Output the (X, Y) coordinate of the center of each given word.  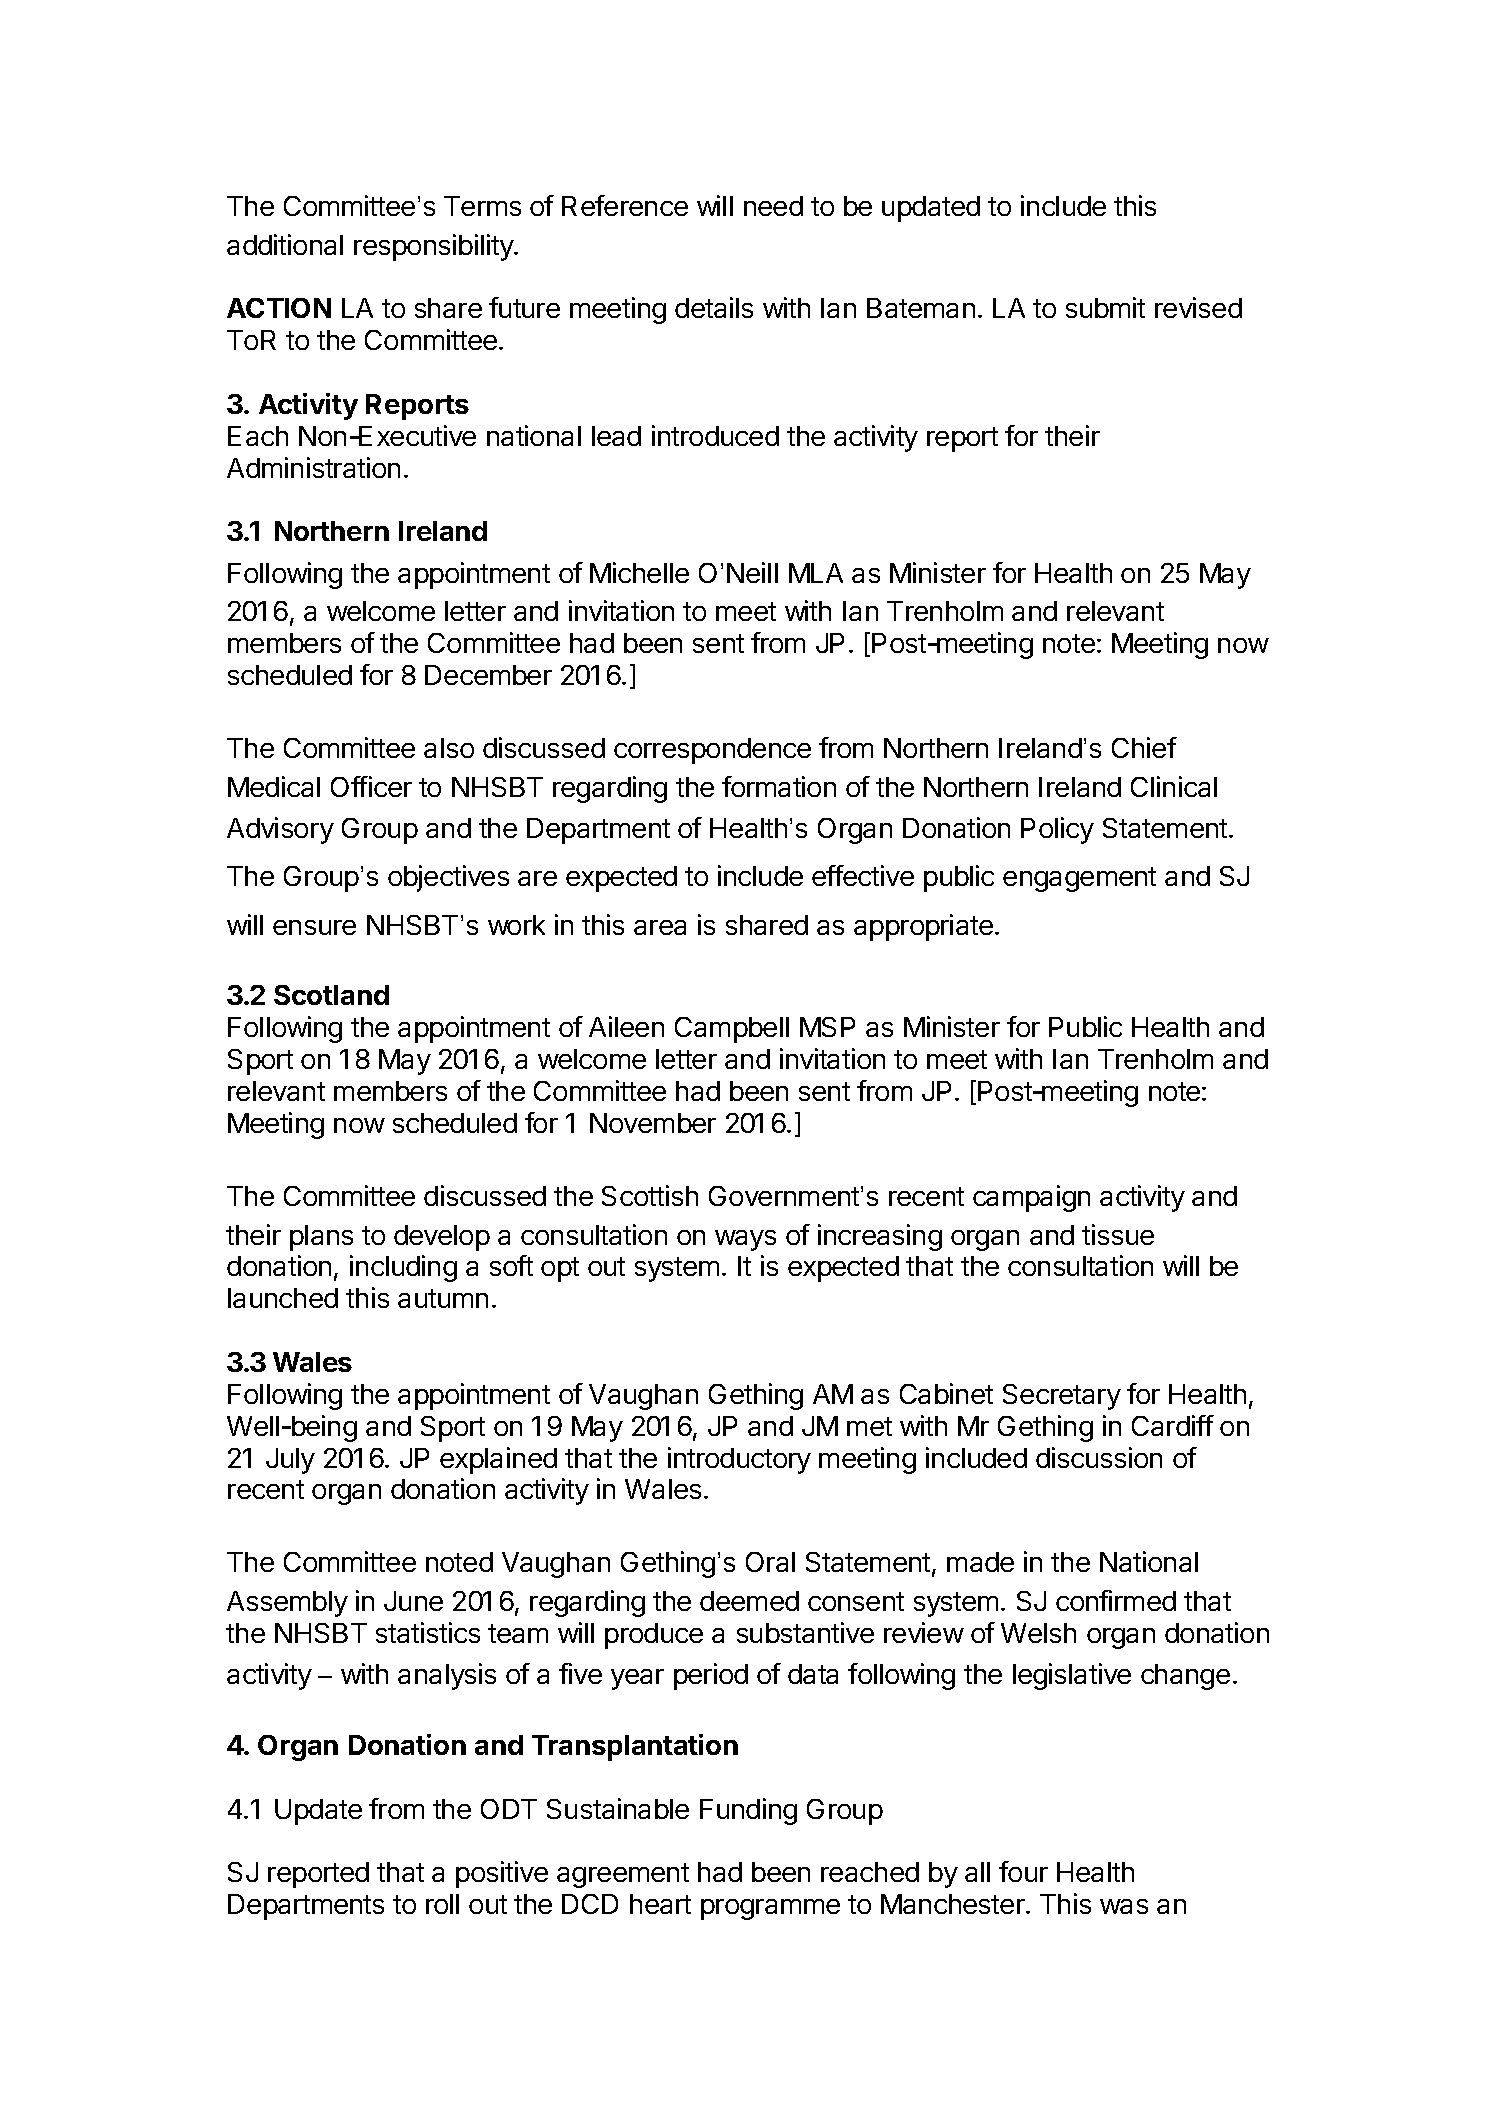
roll (442, 1904)
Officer (371, 786)
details (714, 307)
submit (1105, 307)
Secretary (1062, 1397)
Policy (1057, 830)
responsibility (434, 247)
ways (745, 1240)
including (403, 1268)
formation (779, 786)
